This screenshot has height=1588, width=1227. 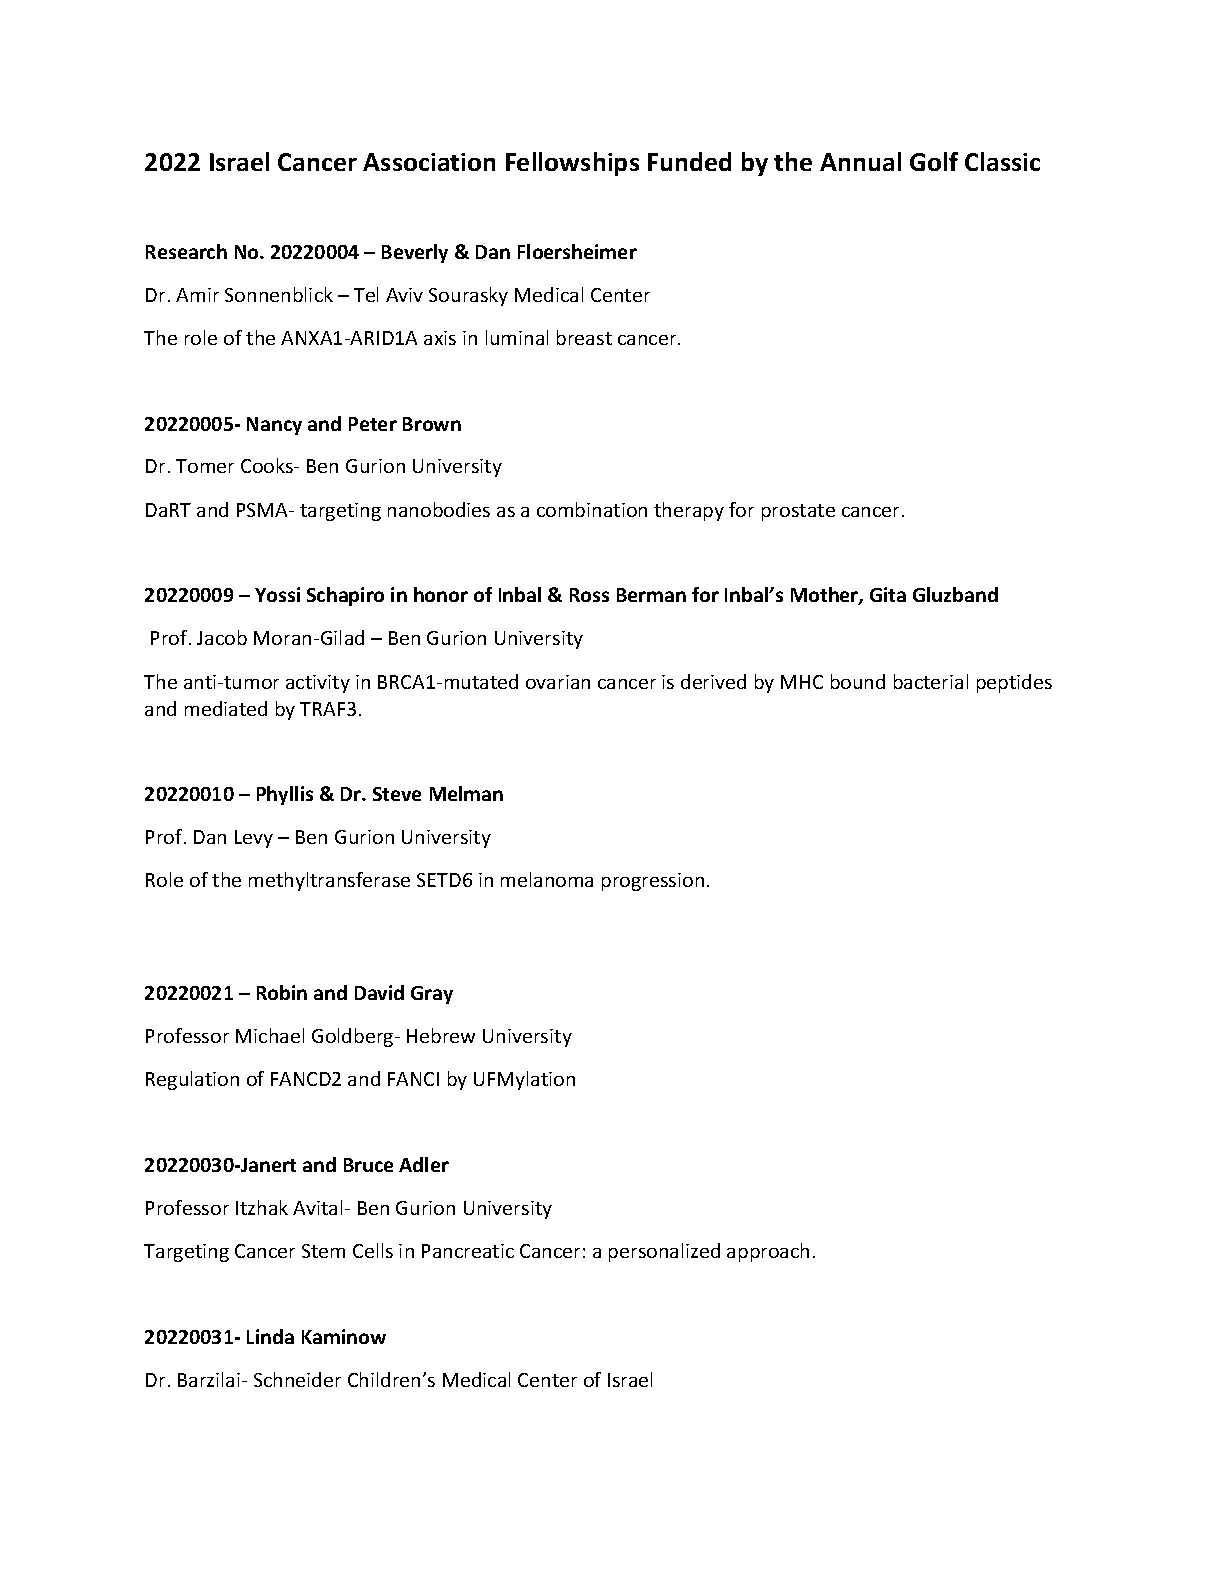 What do you see at coordinates (888, 594) in the screenshot?
I see `Gita` at bounding box center [888, 594].
